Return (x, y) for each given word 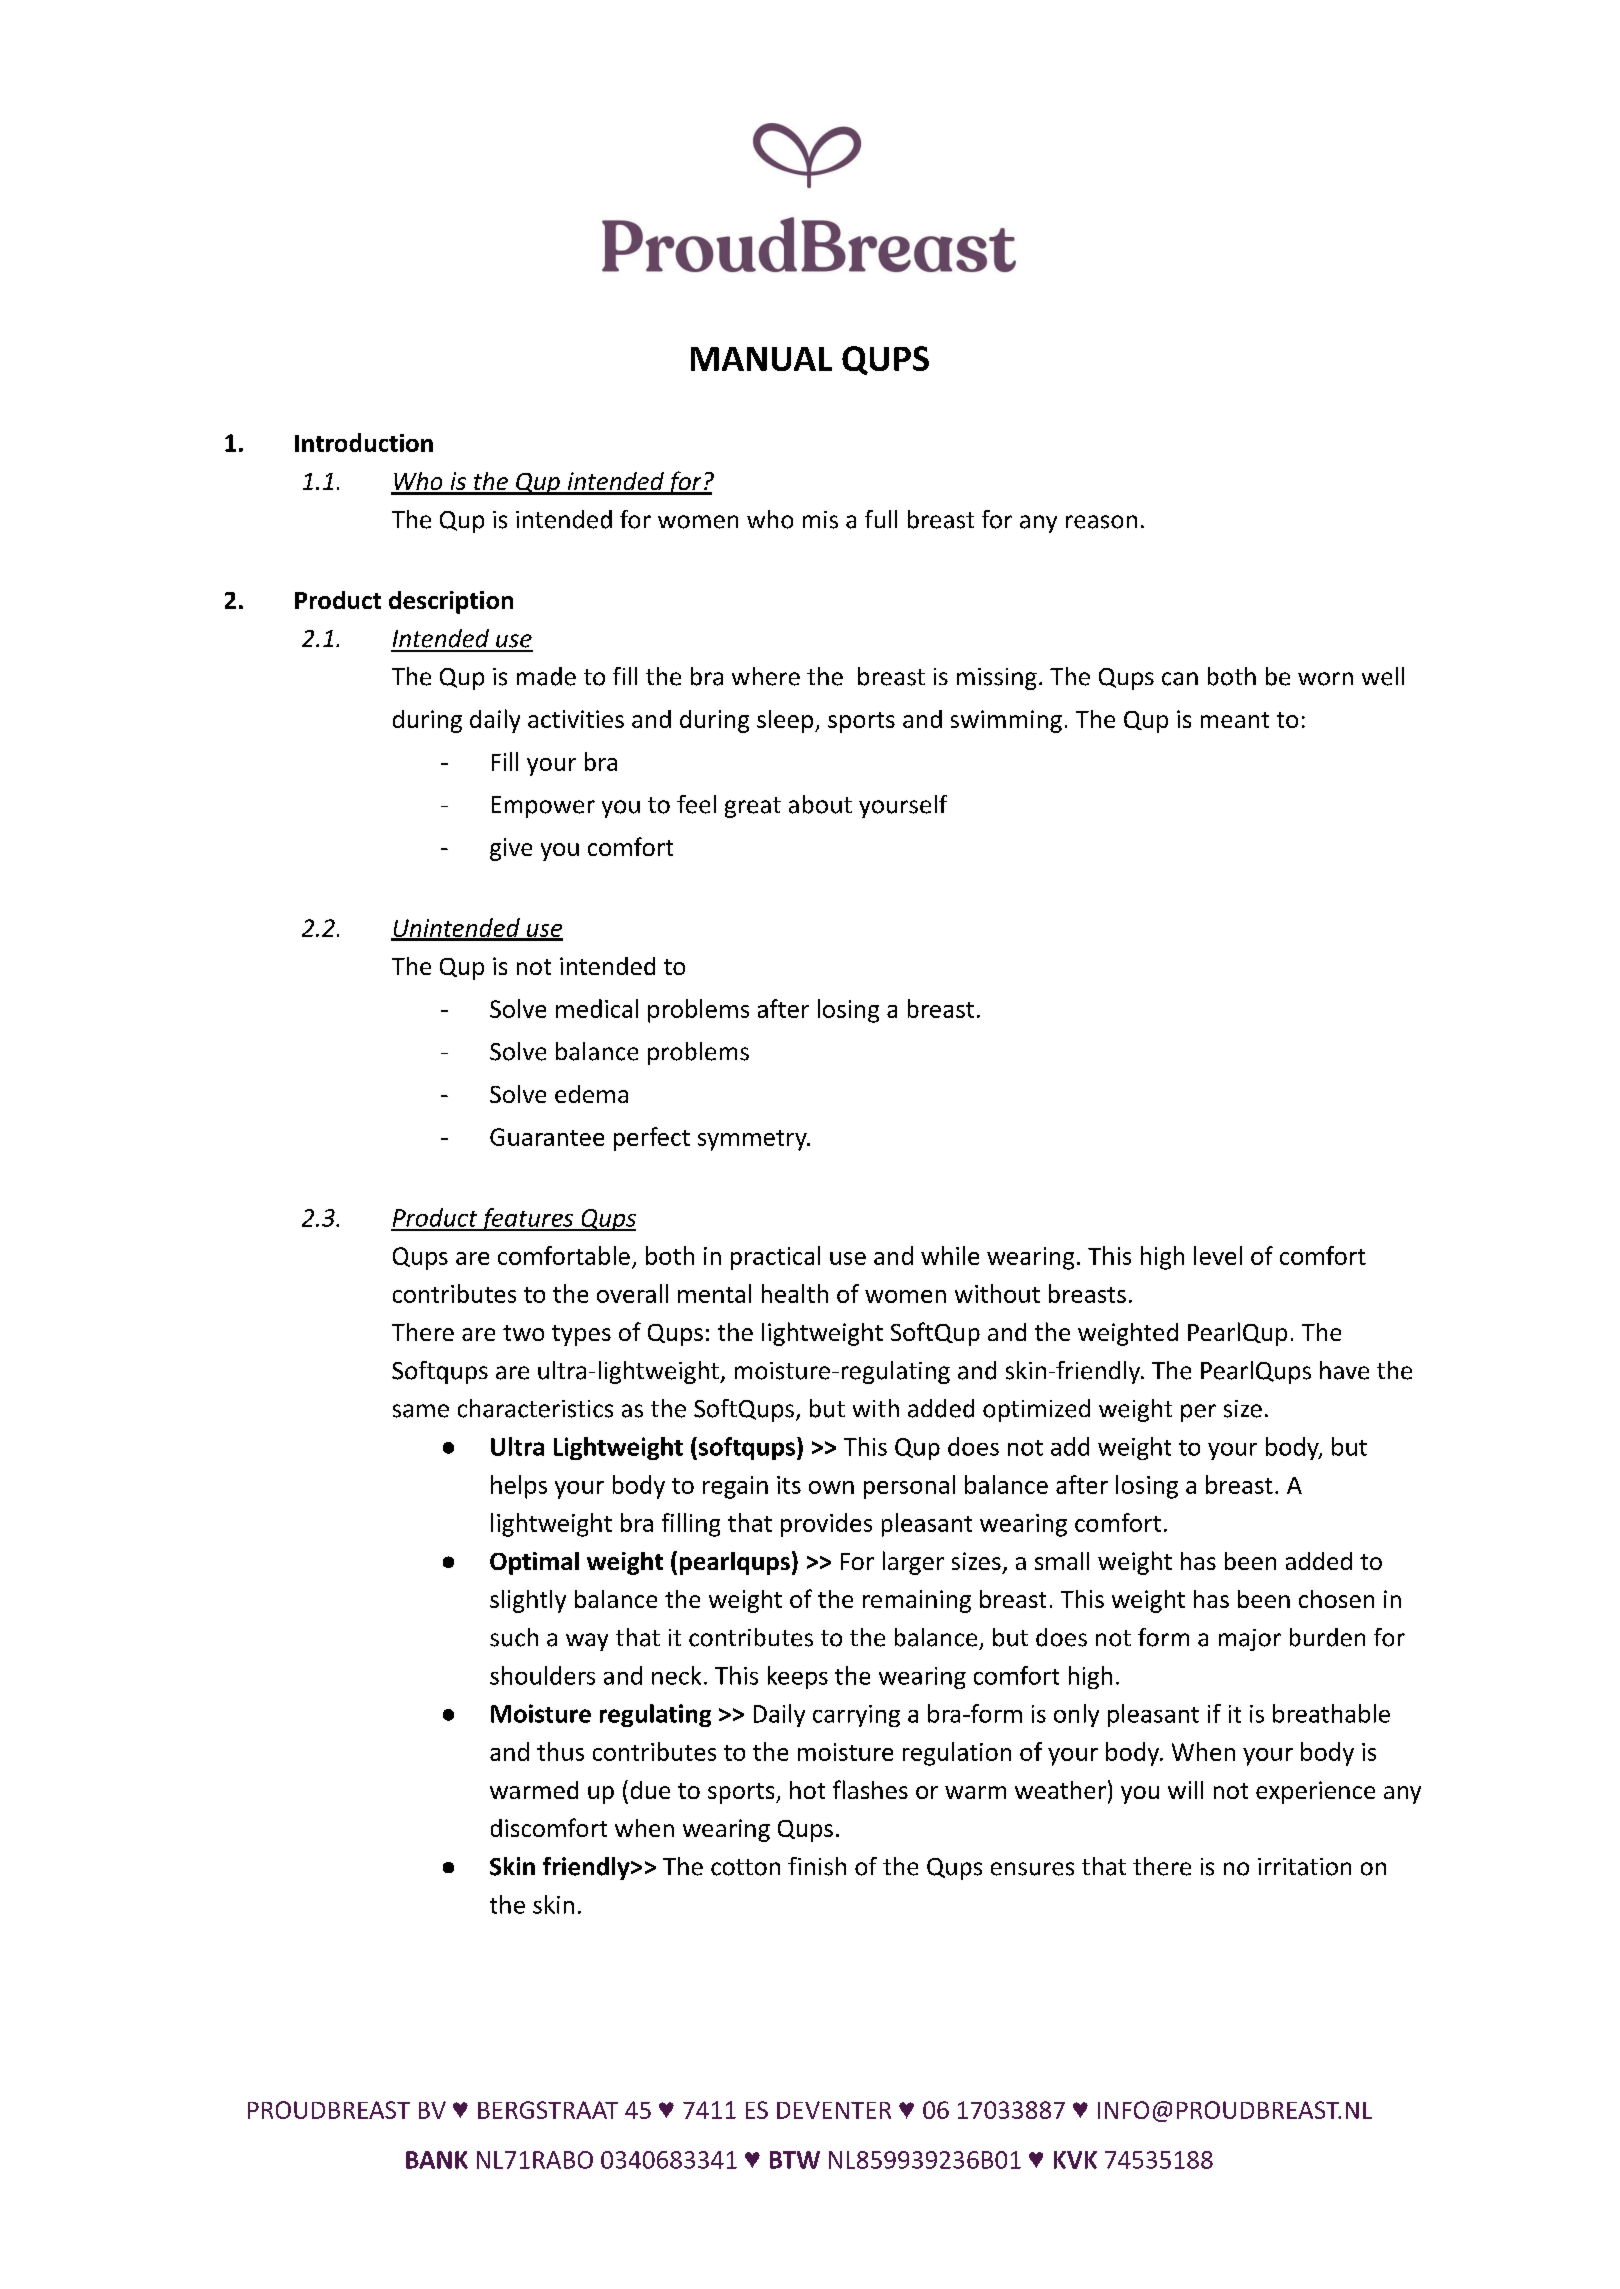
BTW (795, 2160)
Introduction (364, 442)
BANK (437, 2160)
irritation (1304, 1867)
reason (1101, 522)
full (881, 519)
